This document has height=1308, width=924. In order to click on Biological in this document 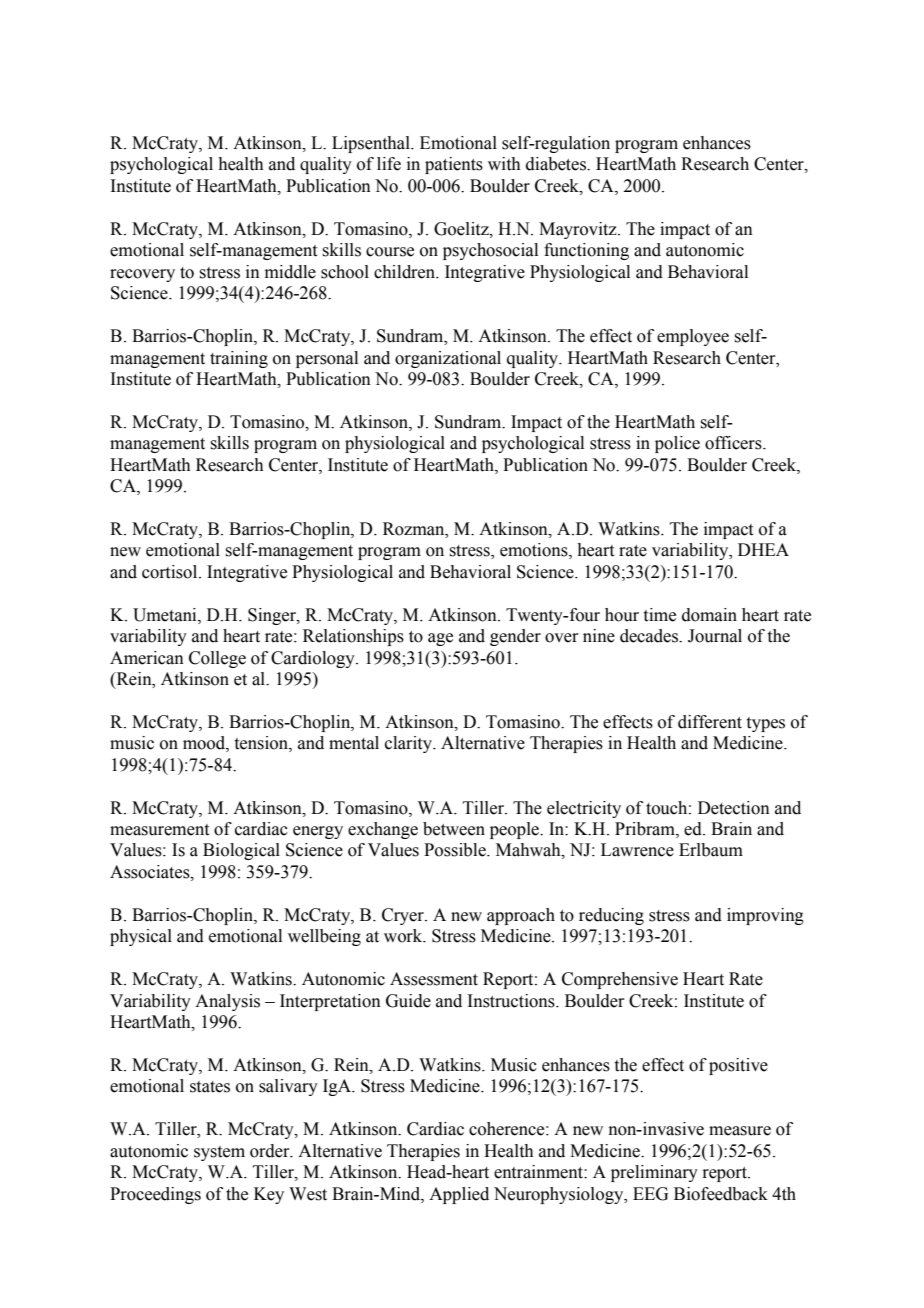, I will do `click(241, 851)`.
